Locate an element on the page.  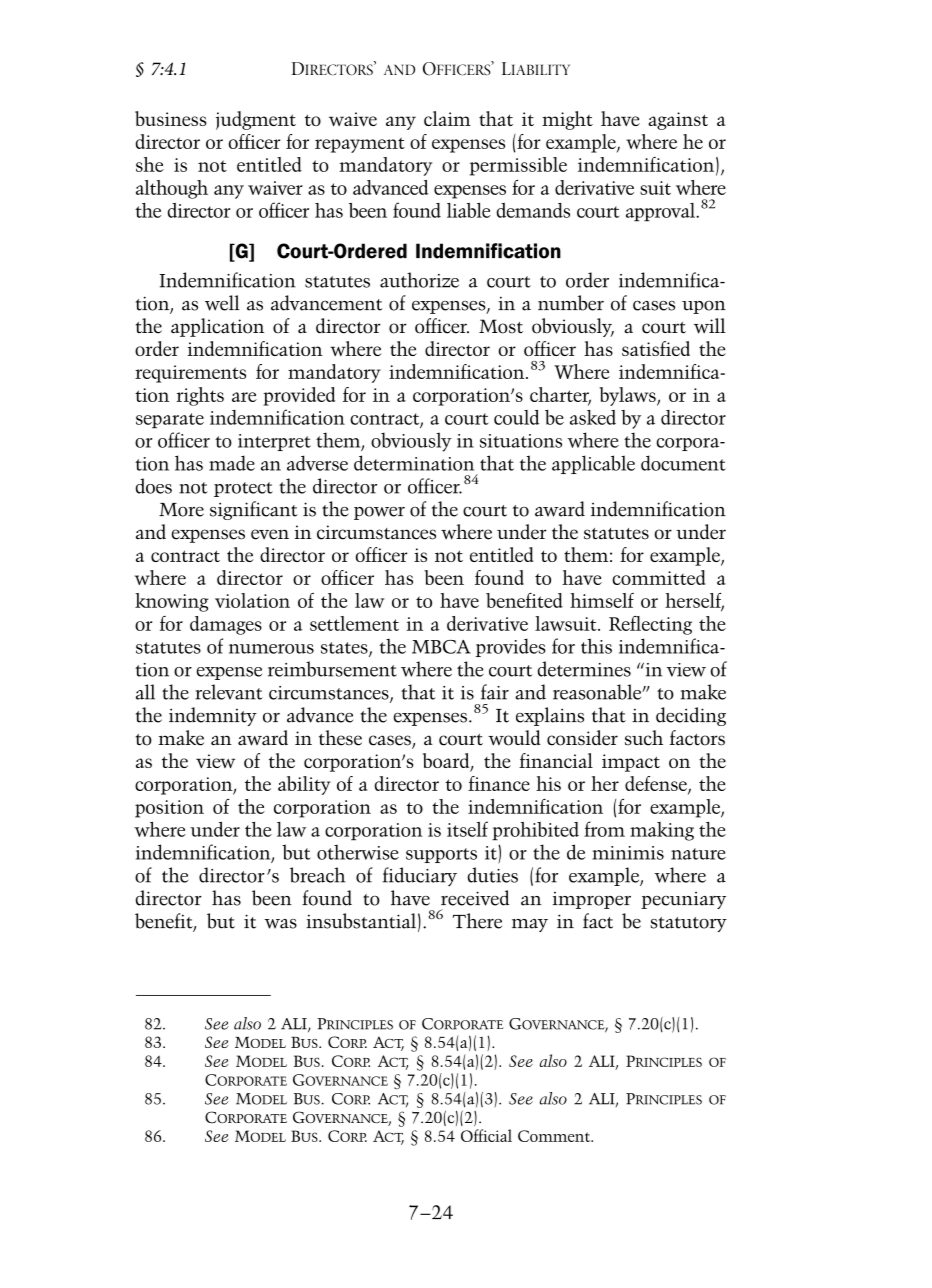
claim is located at coordinates (447, 118).
